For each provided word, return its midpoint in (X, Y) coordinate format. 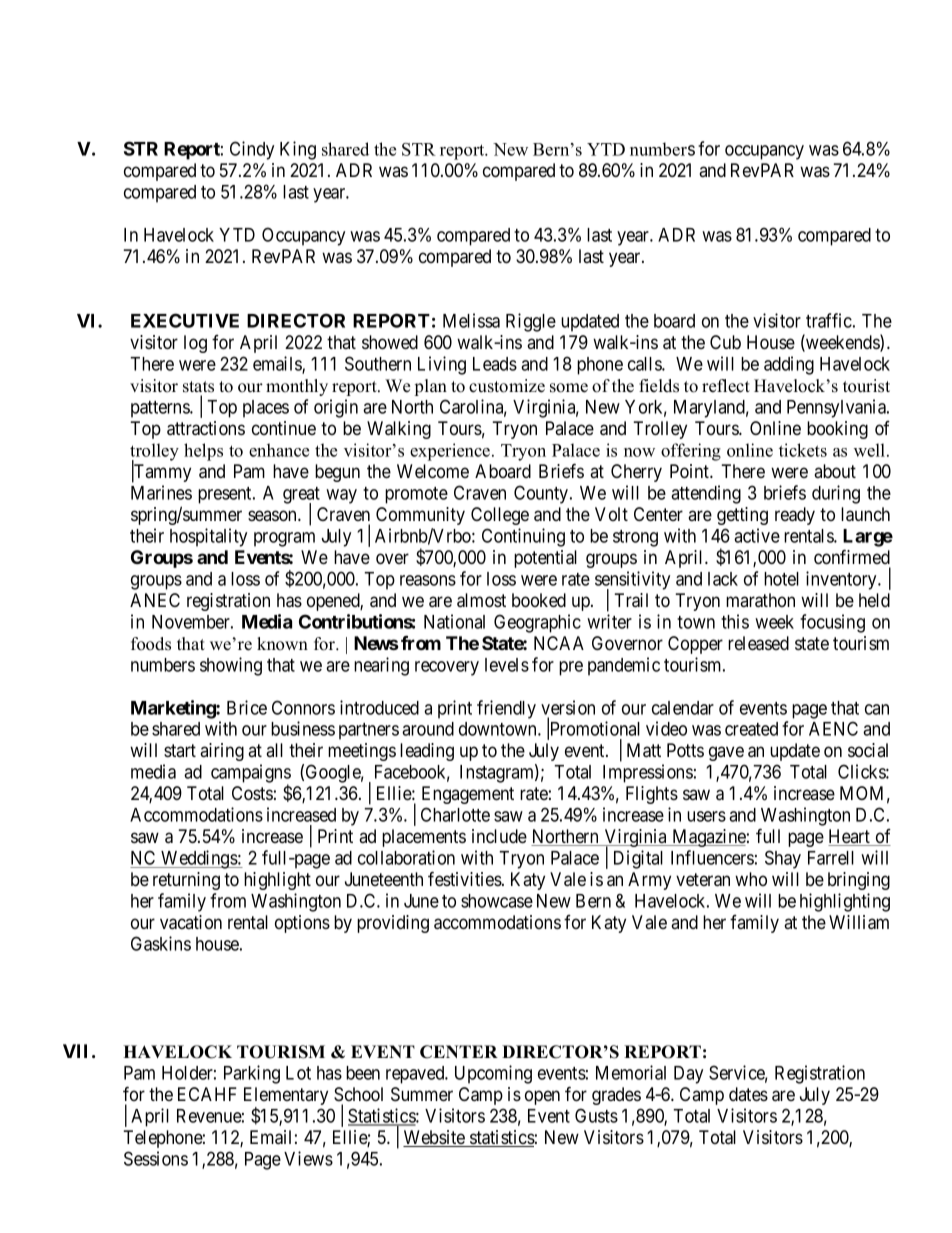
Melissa (471, 320)
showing (231, 666)
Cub (725, 342)
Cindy (252, 150)
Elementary (286, 1097)
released (758, 643)
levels (507, 665)
